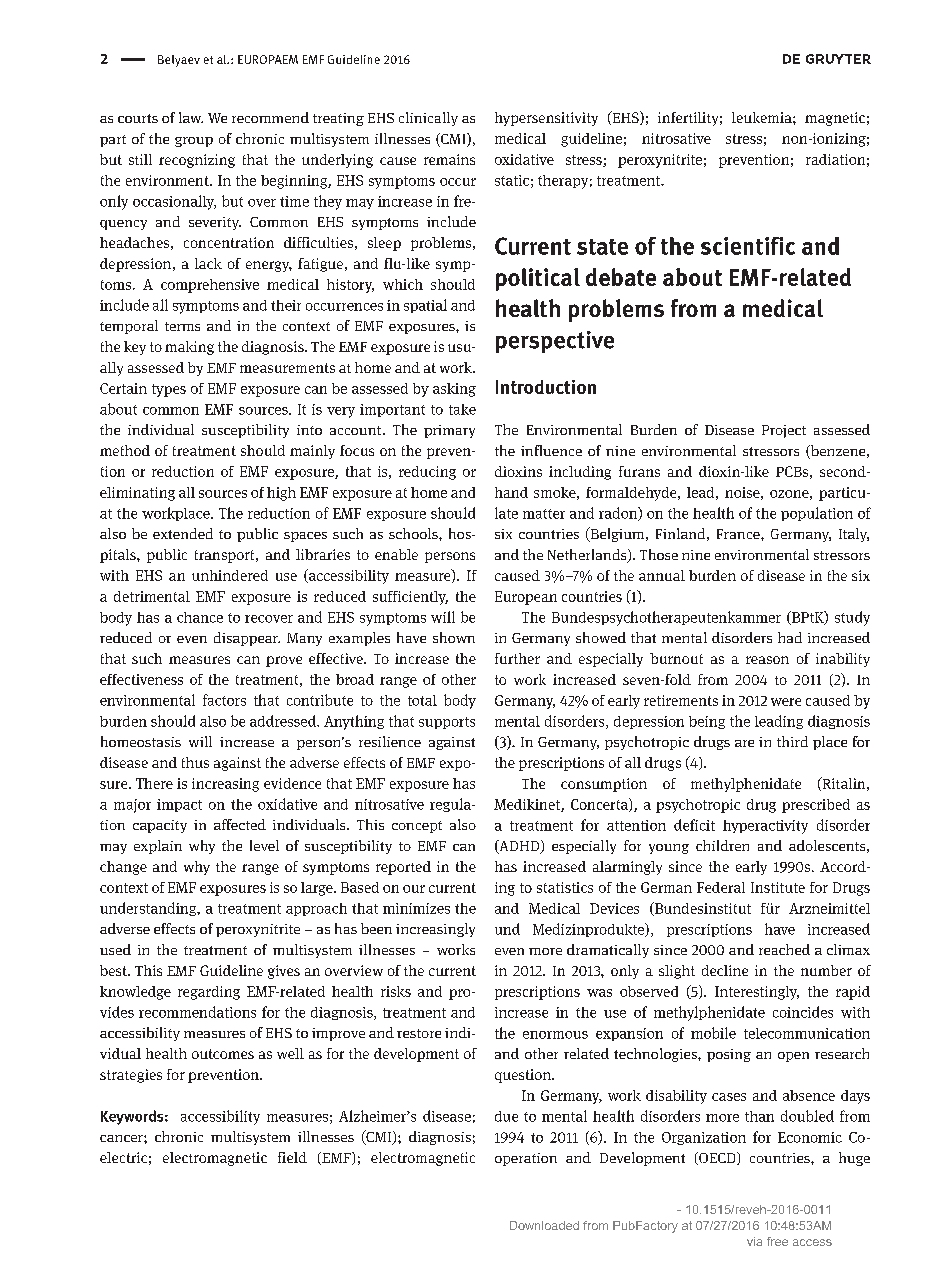 The image size is (952, 1270). What do you see at coordinates (784, 431) in the page?
I see `Project` at bounding box center [784, 431].
